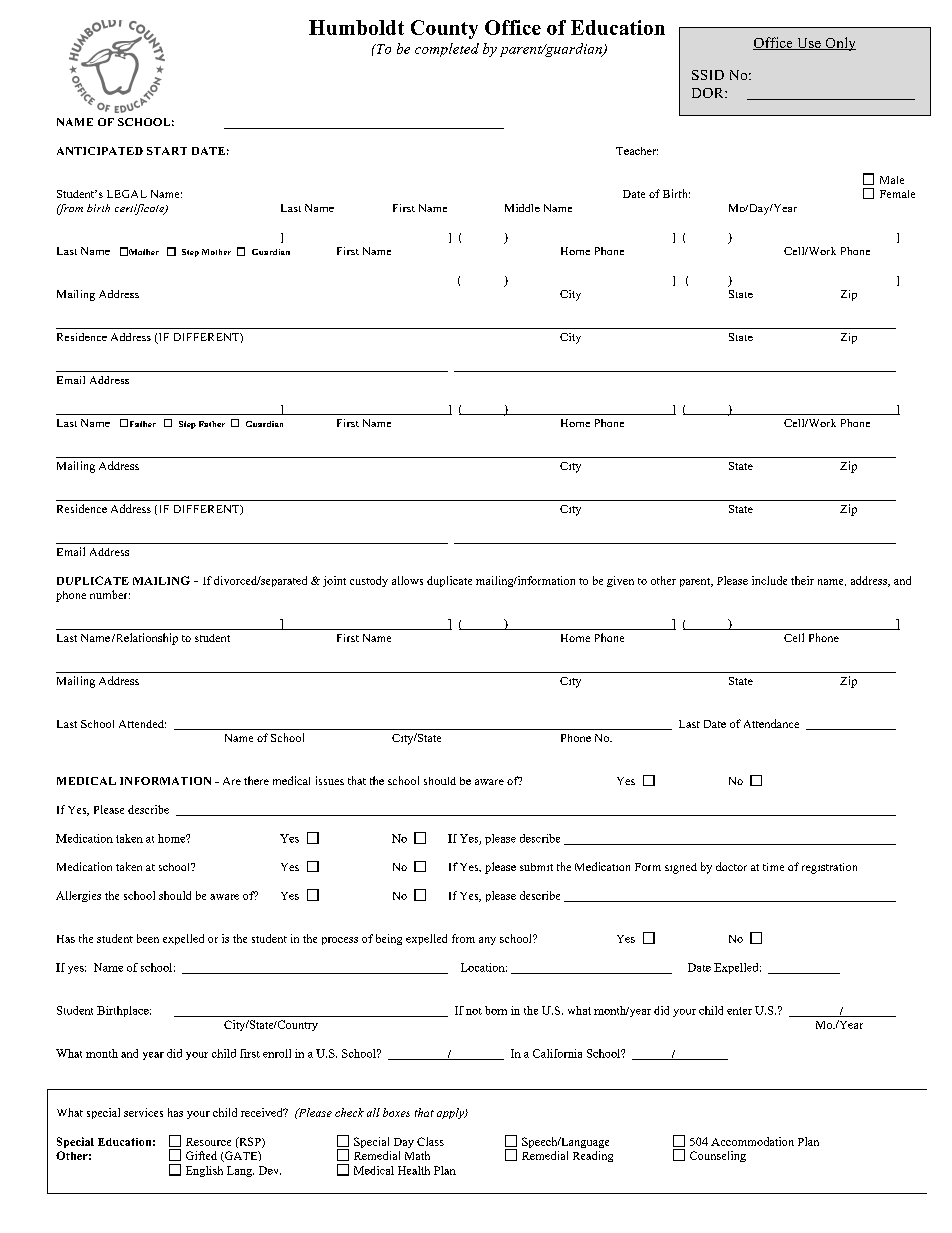 The width and height of the image is (952, 1233). What do you see at coordinates (731, 866) in the image?
I see `doctor` at bounding box center [731, 866].
